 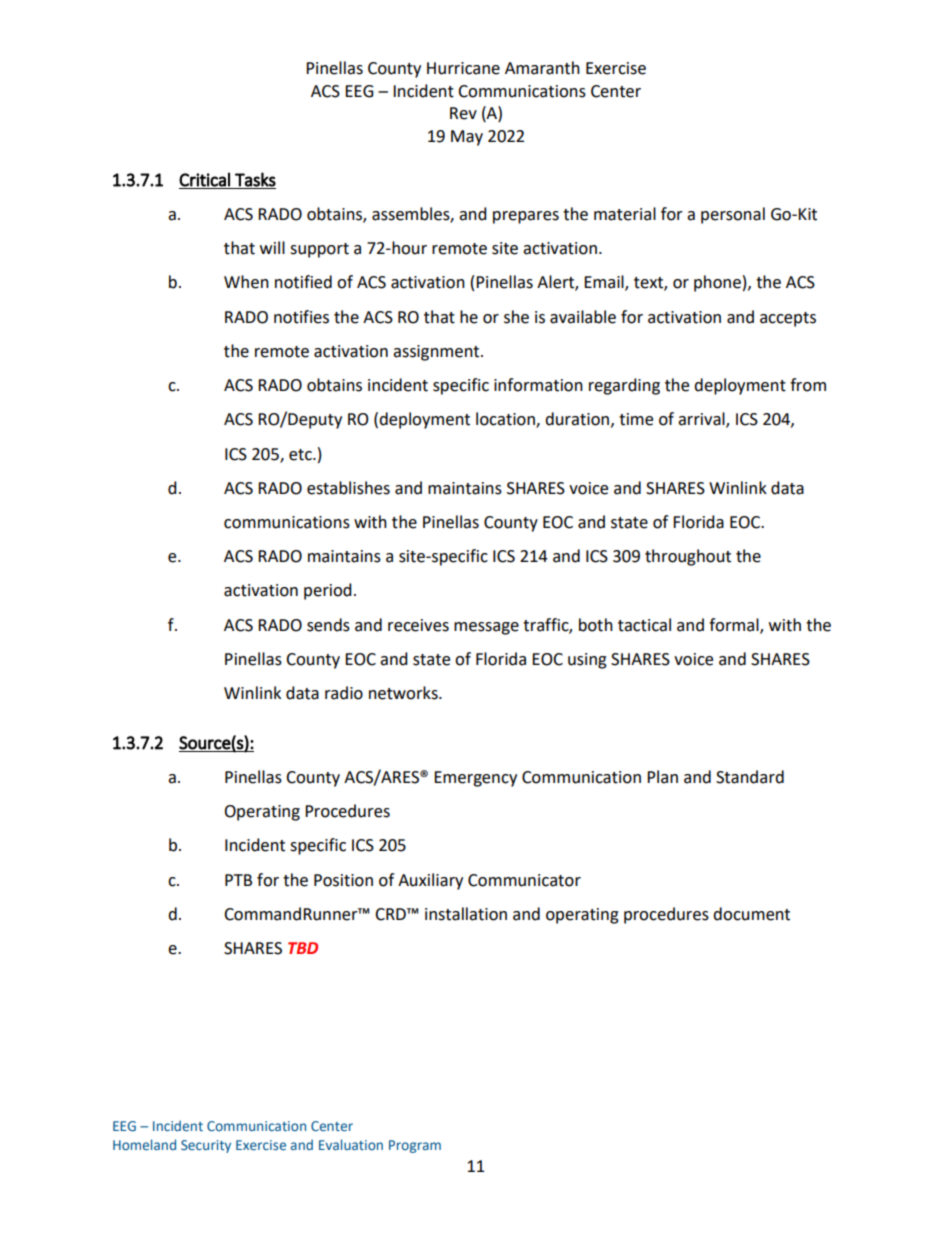 I want to click on personal, so click(x=733, y=215).
